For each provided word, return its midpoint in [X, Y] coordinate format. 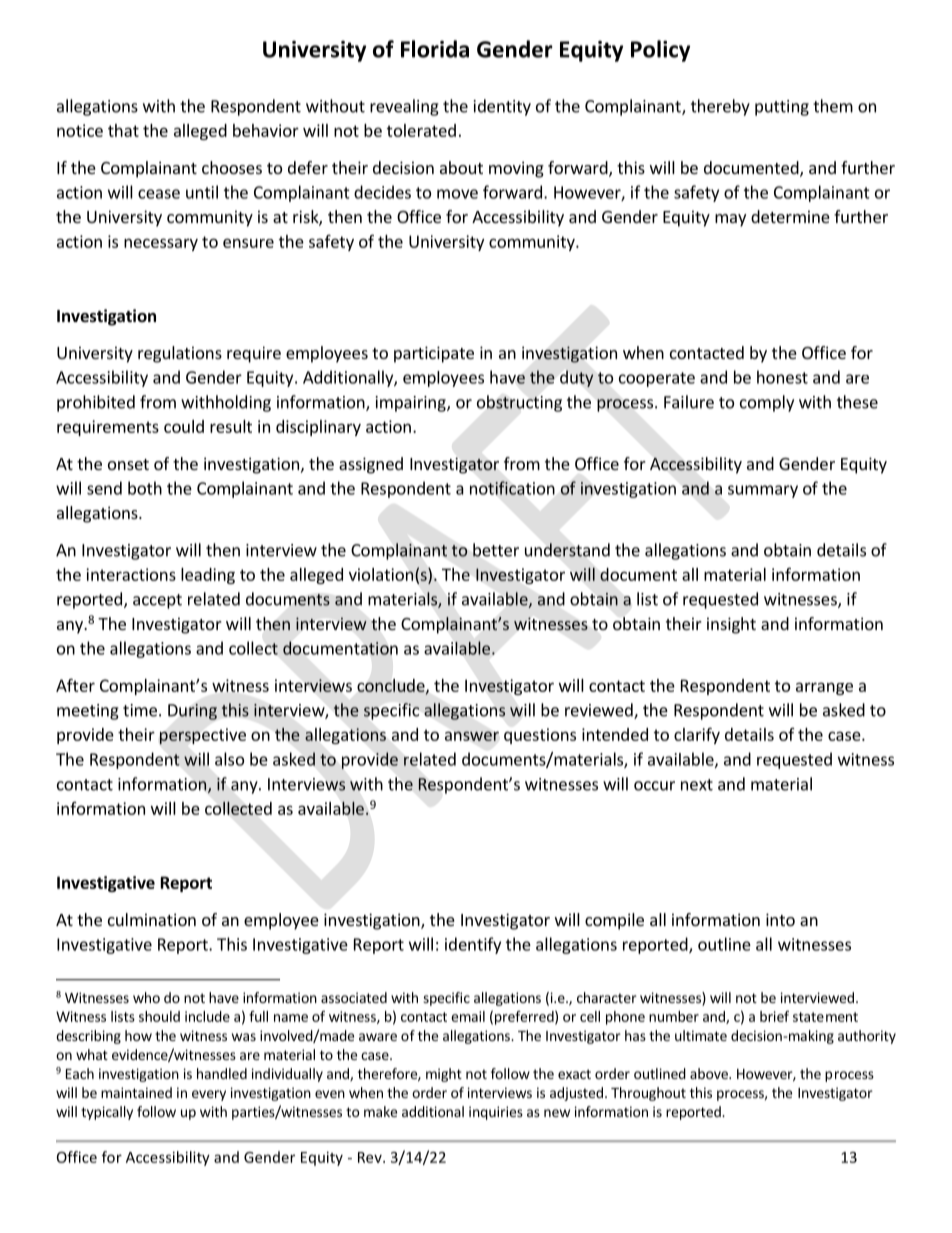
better [496, 550]
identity [502, 107]
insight [731, 625]
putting [782, 108]
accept [157, 601]
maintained [136, 1092]
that [123, 130]
